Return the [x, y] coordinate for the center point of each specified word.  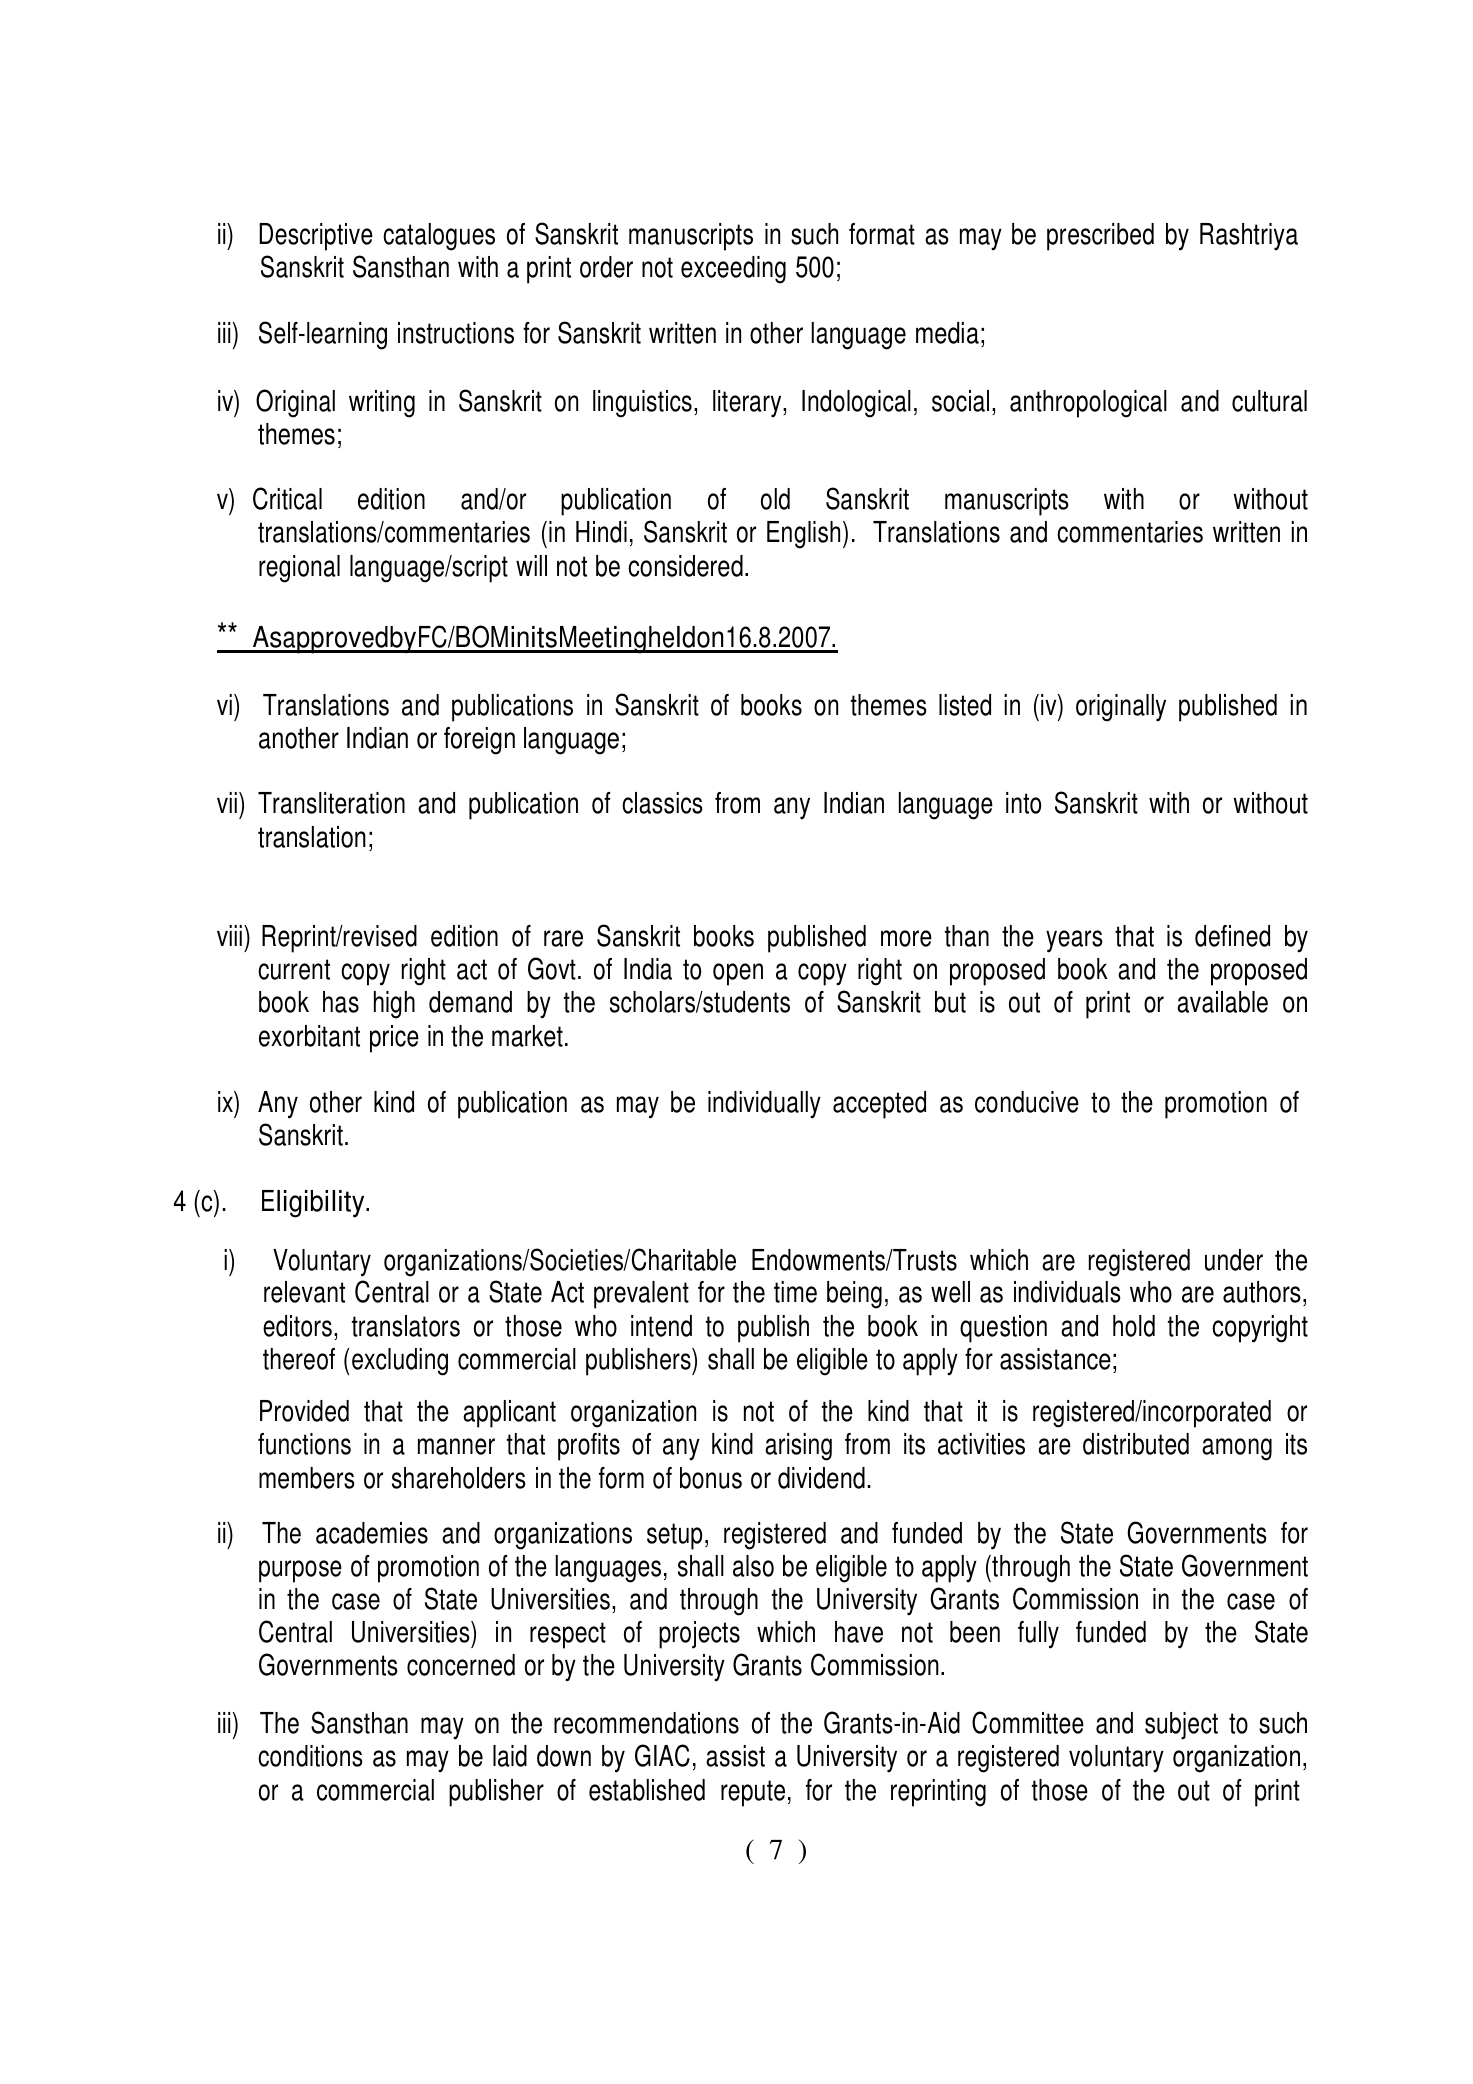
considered [685, 566]
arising [798, 1447]
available [1222, 1002]
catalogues [439, 237]
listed [965, 705]
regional [299, 569]
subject [1181, 1726]
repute [753, 1793]
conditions [310, 1756]
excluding [400, 1362]
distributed [1136, 1444]
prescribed [1100, 237]
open [738, 974]
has [341, 1002]
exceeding [733, 270]
